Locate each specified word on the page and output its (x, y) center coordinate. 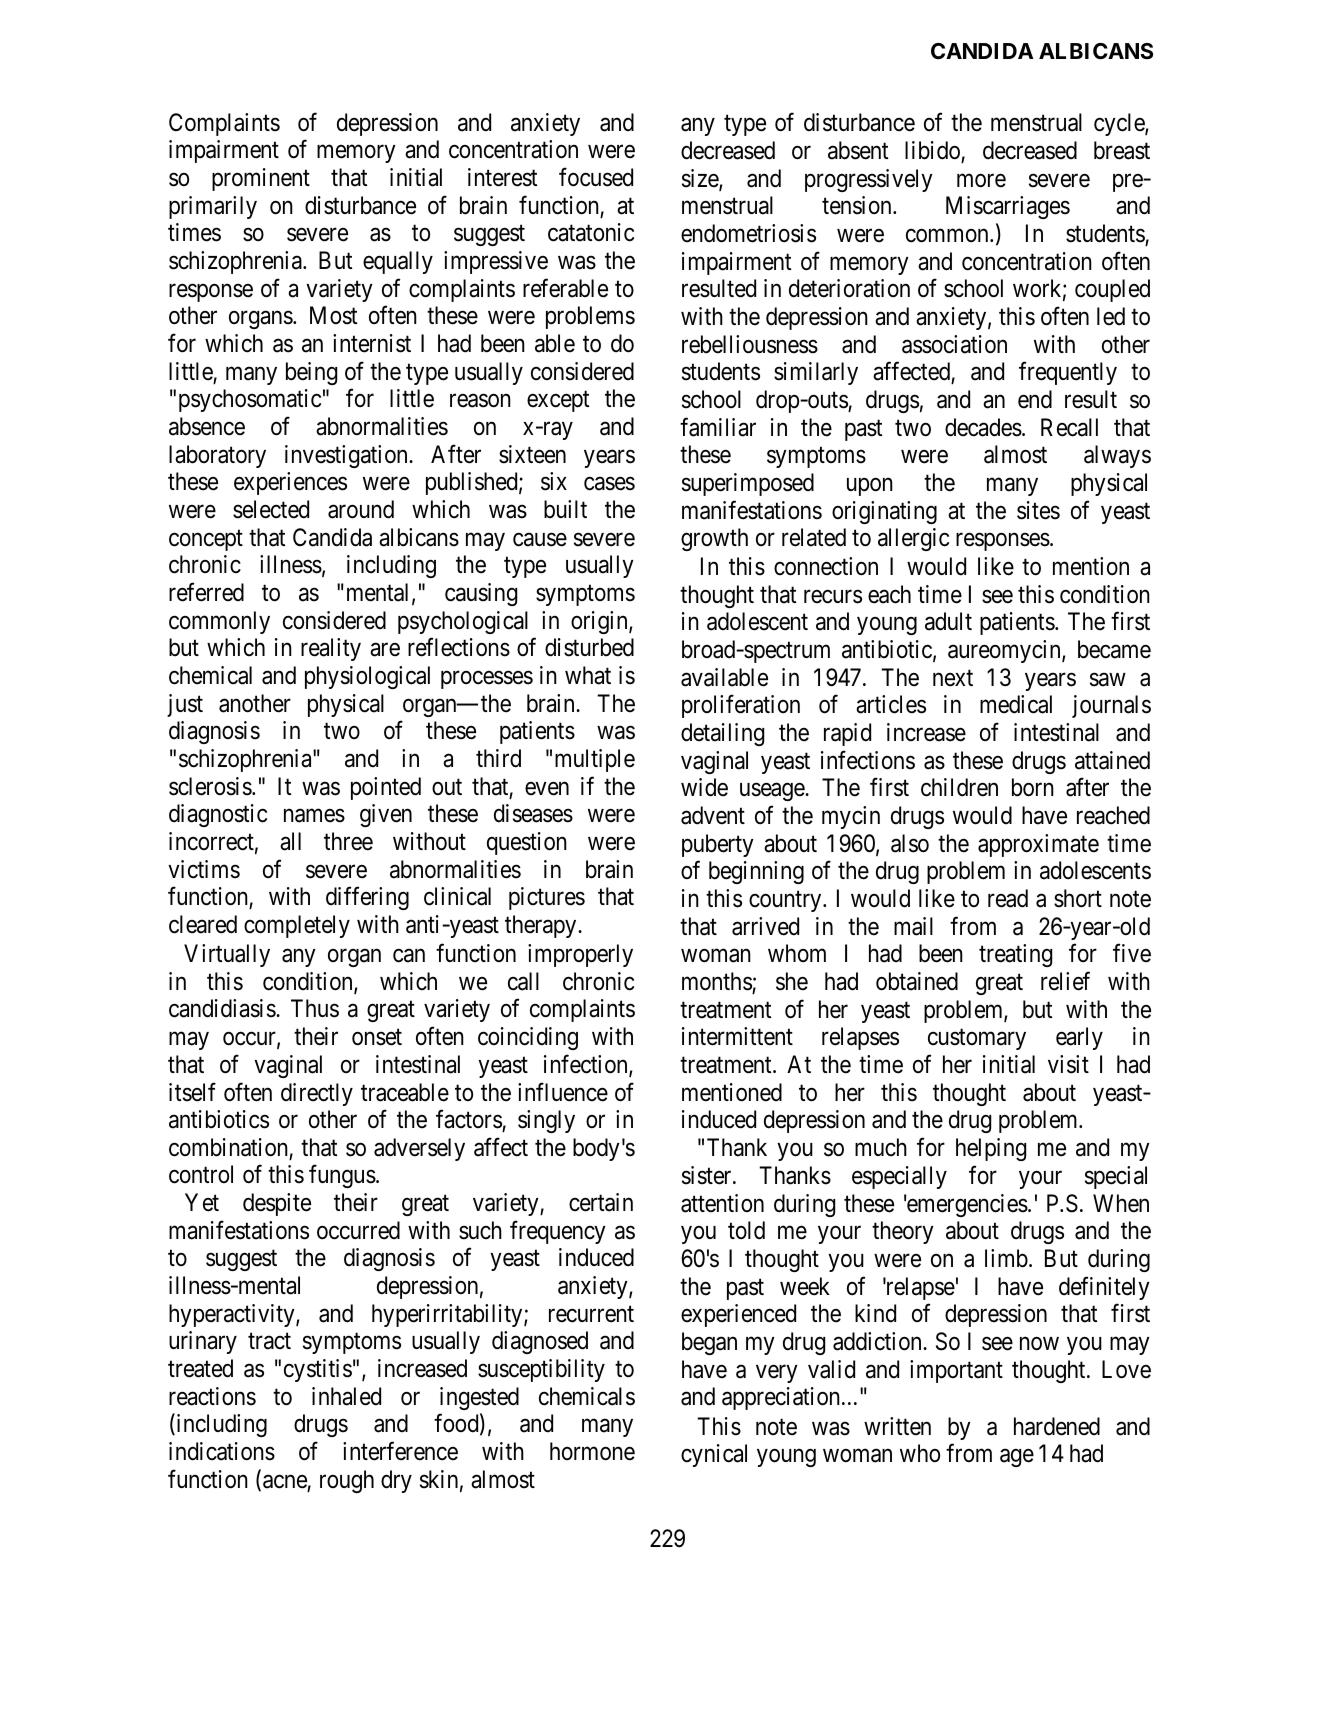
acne (285, 1482)
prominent (261, 179)
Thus (315, 1008)
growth (714, 539)
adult (948, 621)
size (701, 179)
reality (331, 649)
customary (977, 1039)
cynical (714, 1455)
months (717, 981)
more (981, 181)
